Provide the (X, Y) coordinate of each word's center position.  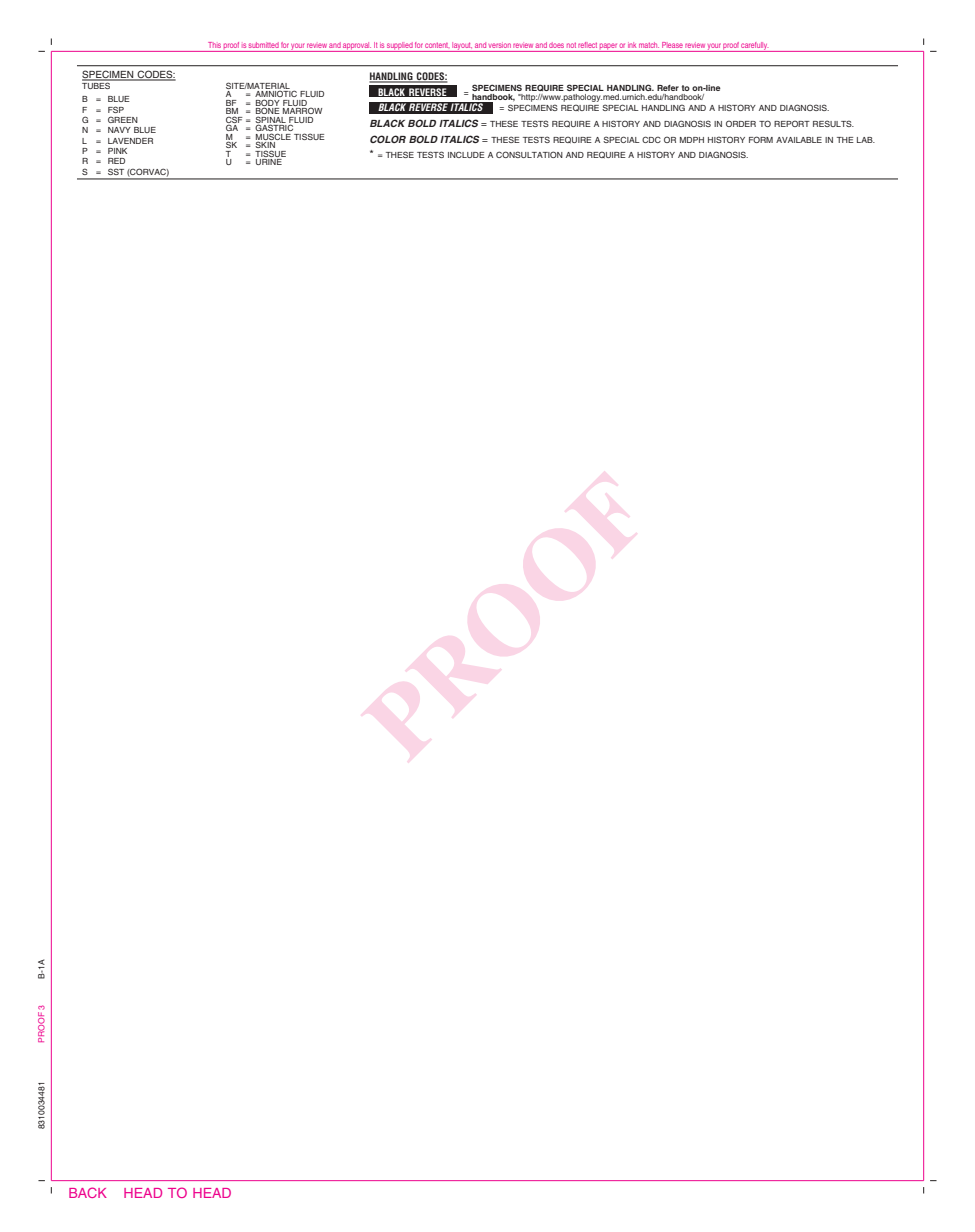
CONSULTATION (529, 154)
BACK (88, 1192)
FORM (761, 139)
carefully (755, 47)
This (214, 45)
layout (462, 47)
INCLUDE (466, 155)
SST (116, 171)
